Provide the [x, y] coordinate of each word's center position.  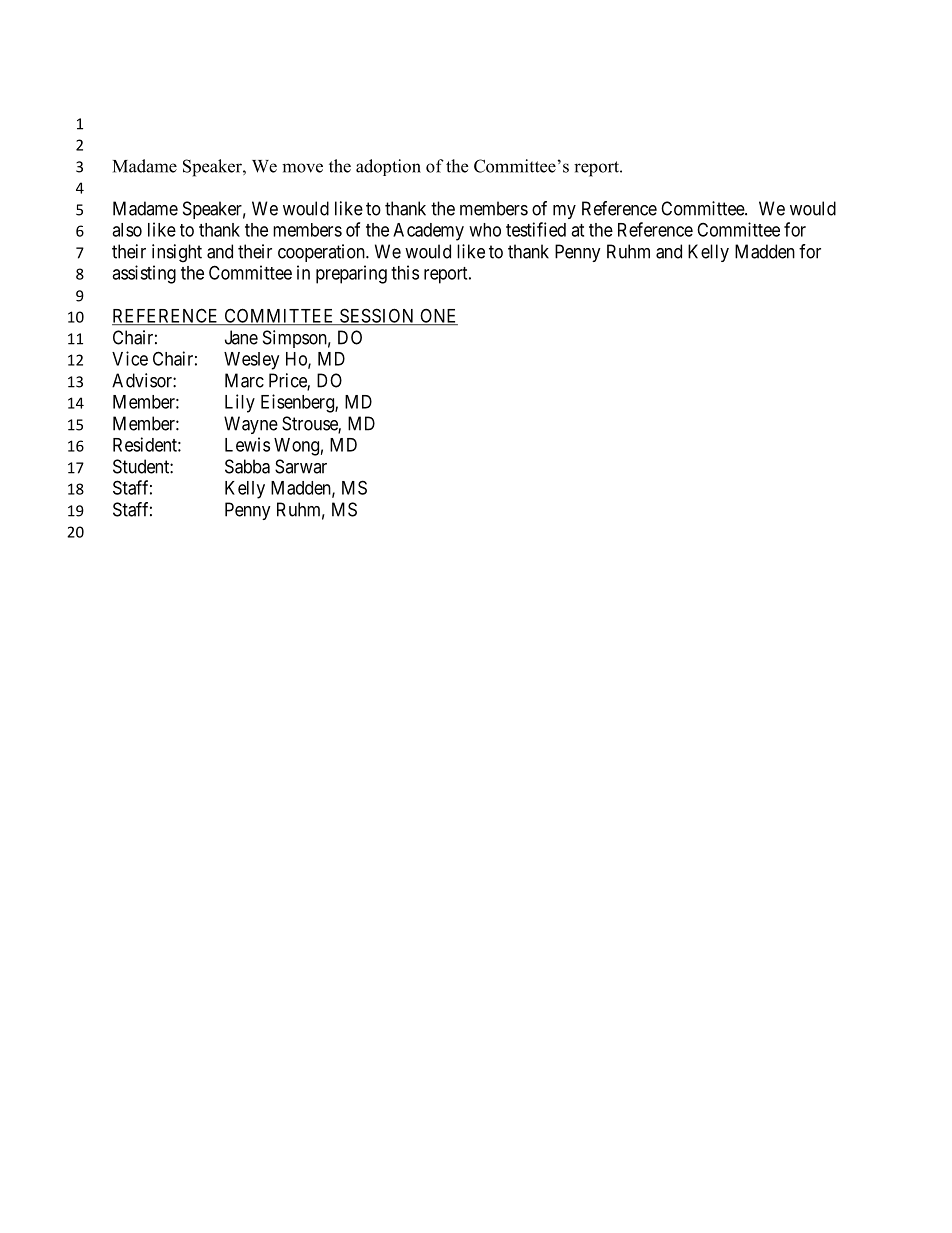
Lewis [247, 444]
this [405, 272]
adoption [388, 167]
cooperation [322, 253]
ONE [438, 317]
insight [177, 253]
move [302, 168]
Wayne [251, 425]
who [485, 230]
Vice [130, 358]
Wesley [251, 361]
